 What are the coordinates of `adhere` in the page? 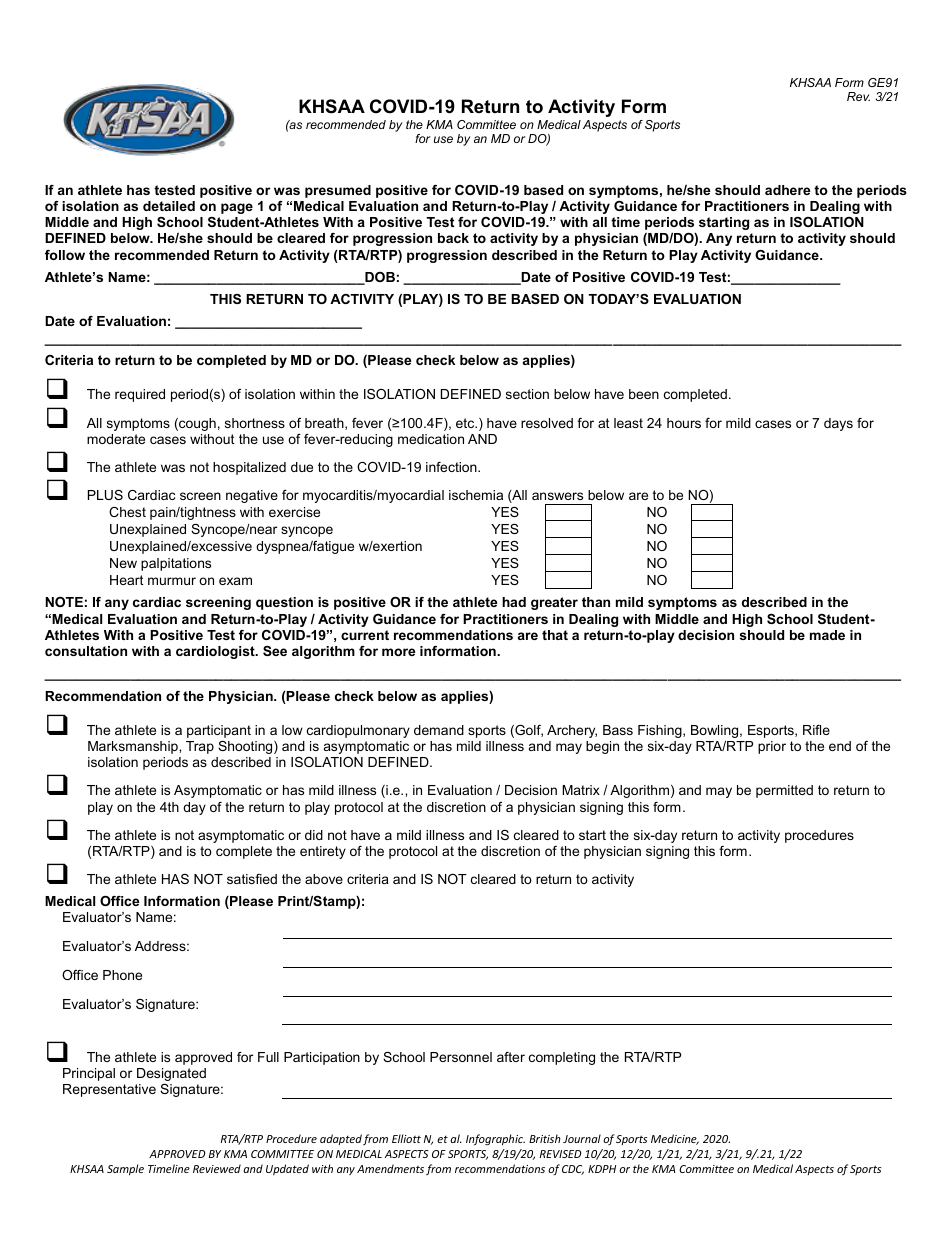 It's located at (787, 190).
